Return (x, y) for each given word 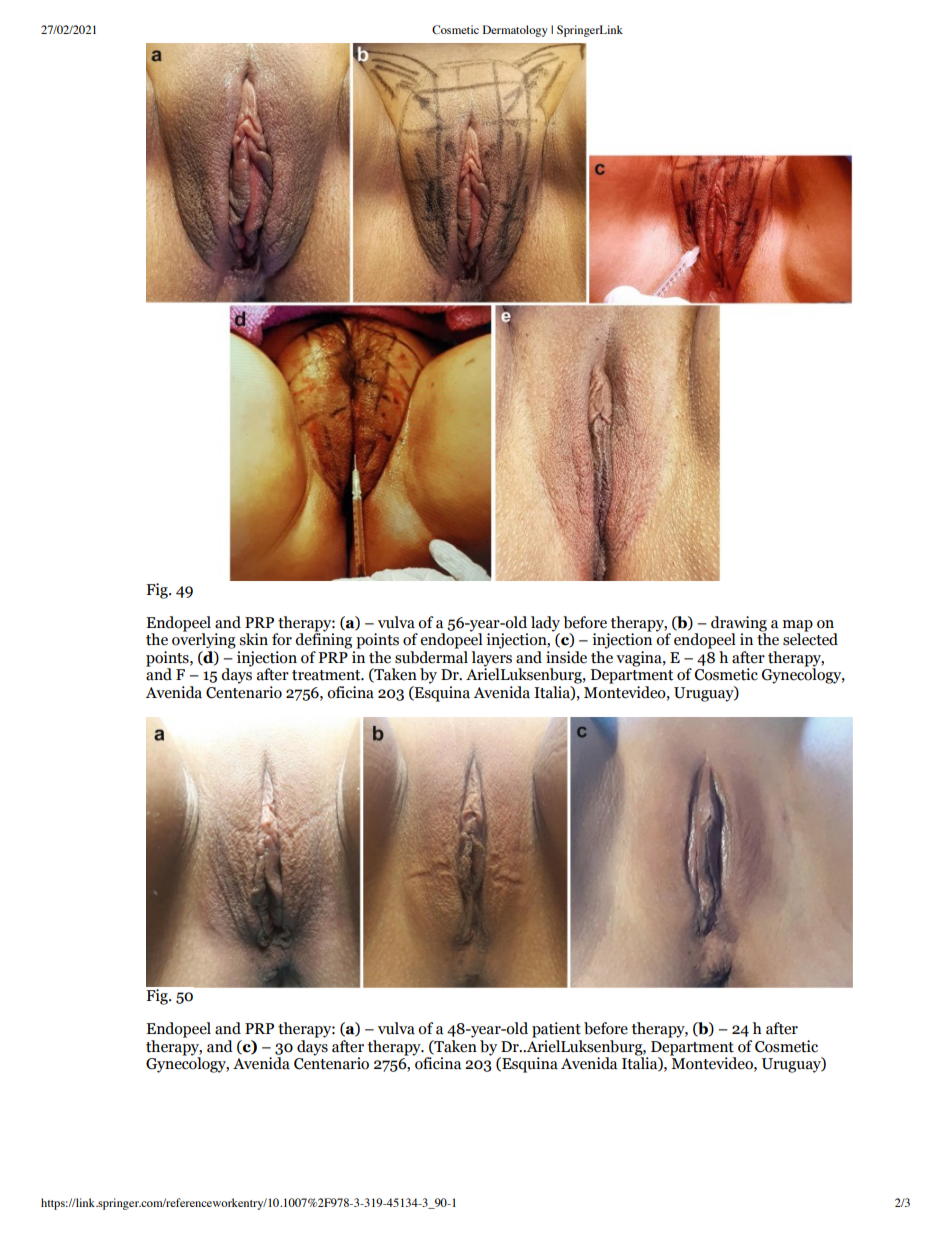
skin (253, 639)
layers (492, 658)
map (798, 626)
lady (545, 624)
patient (556, 1030)
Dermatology (515, 31)
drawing (739, 624)
